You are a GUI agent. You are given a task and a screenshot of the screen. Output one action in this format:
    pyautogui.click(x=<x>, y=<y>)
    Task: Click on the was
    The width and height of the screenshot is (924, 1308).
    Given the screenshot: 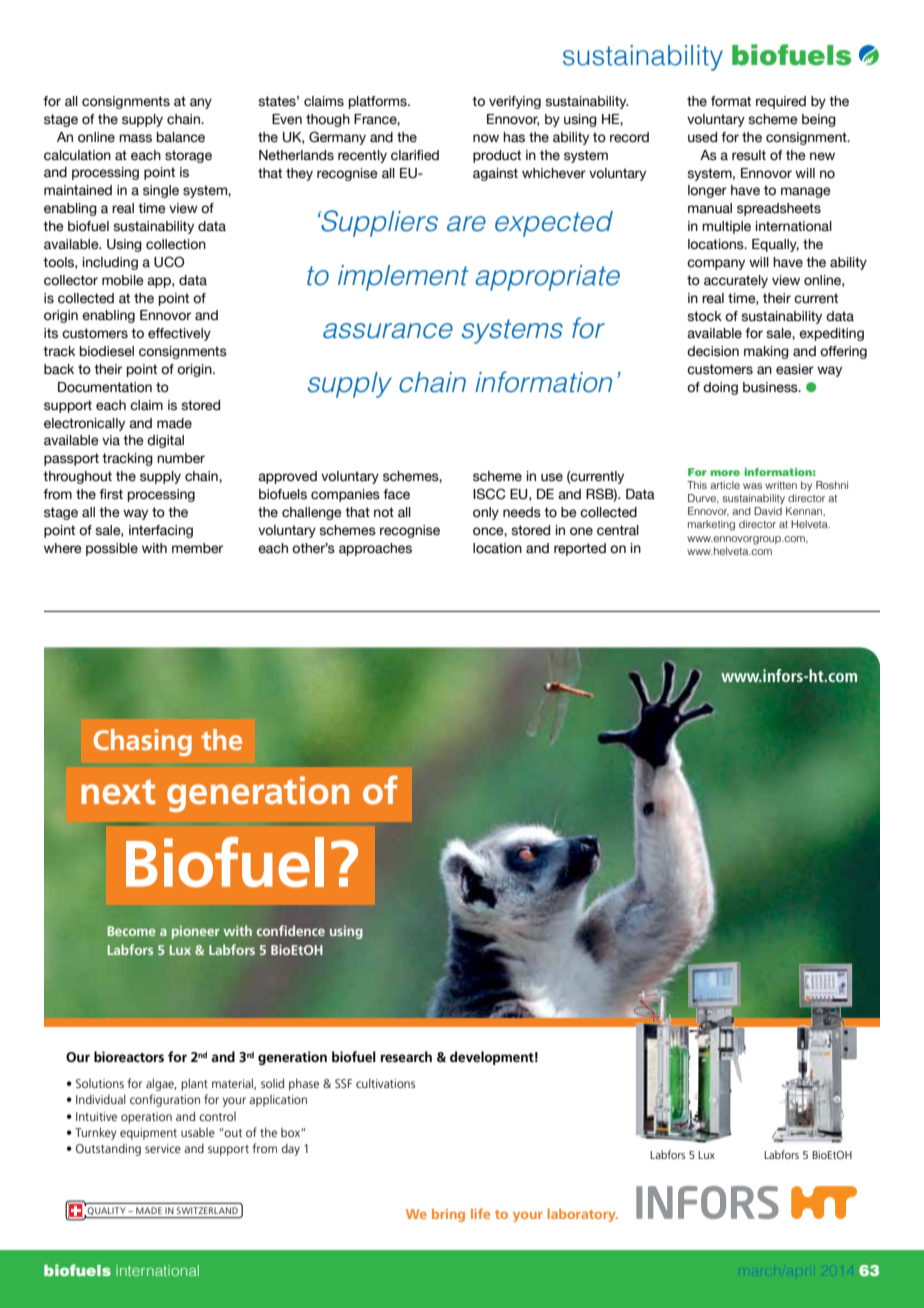 What is the action you would take?
    pyautogui.click(x=752, y=486)
